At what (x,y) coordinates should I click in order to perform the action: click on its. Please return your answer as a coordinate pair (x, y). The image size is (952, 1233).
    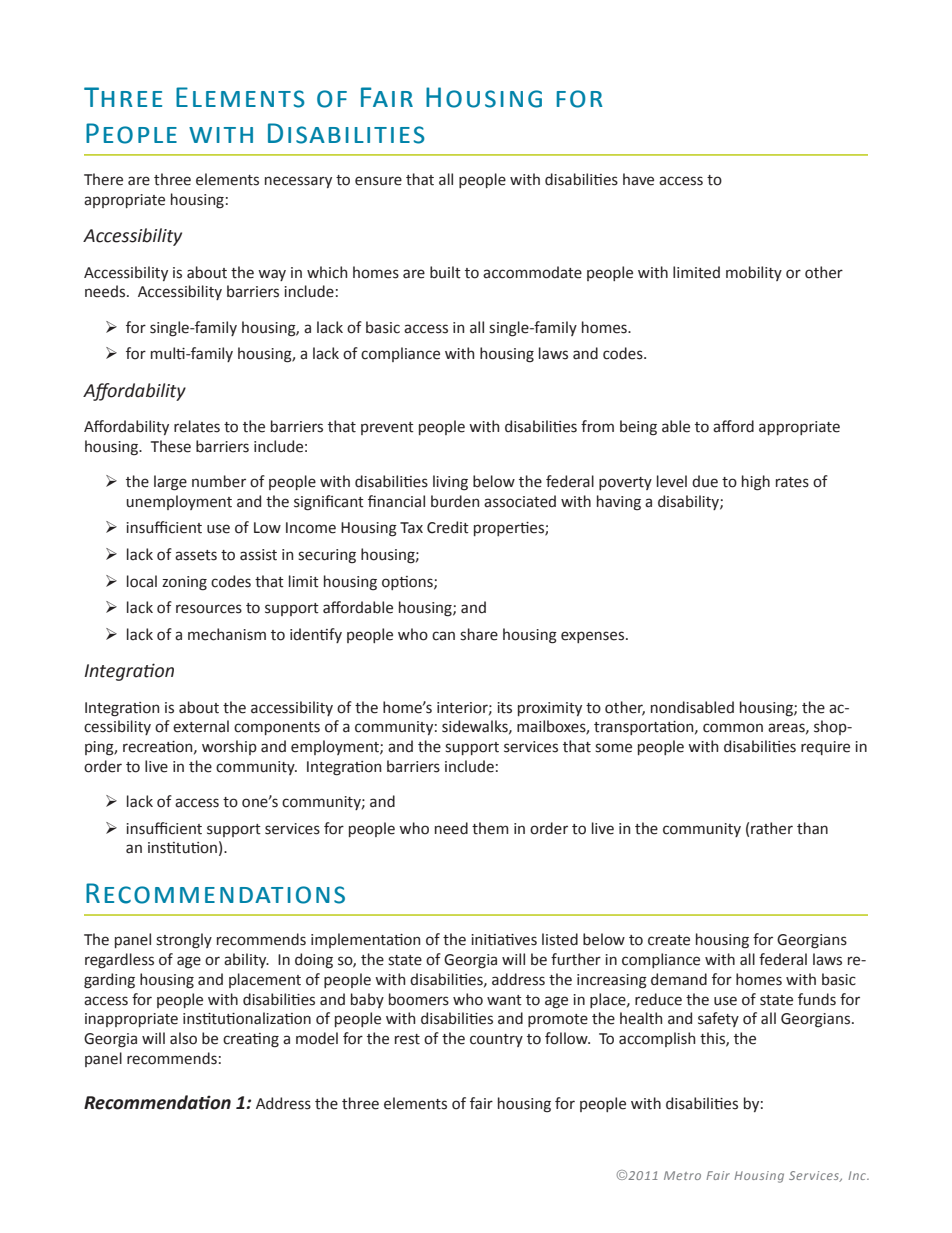
    Looking at the image, I should click on (504, 708).
